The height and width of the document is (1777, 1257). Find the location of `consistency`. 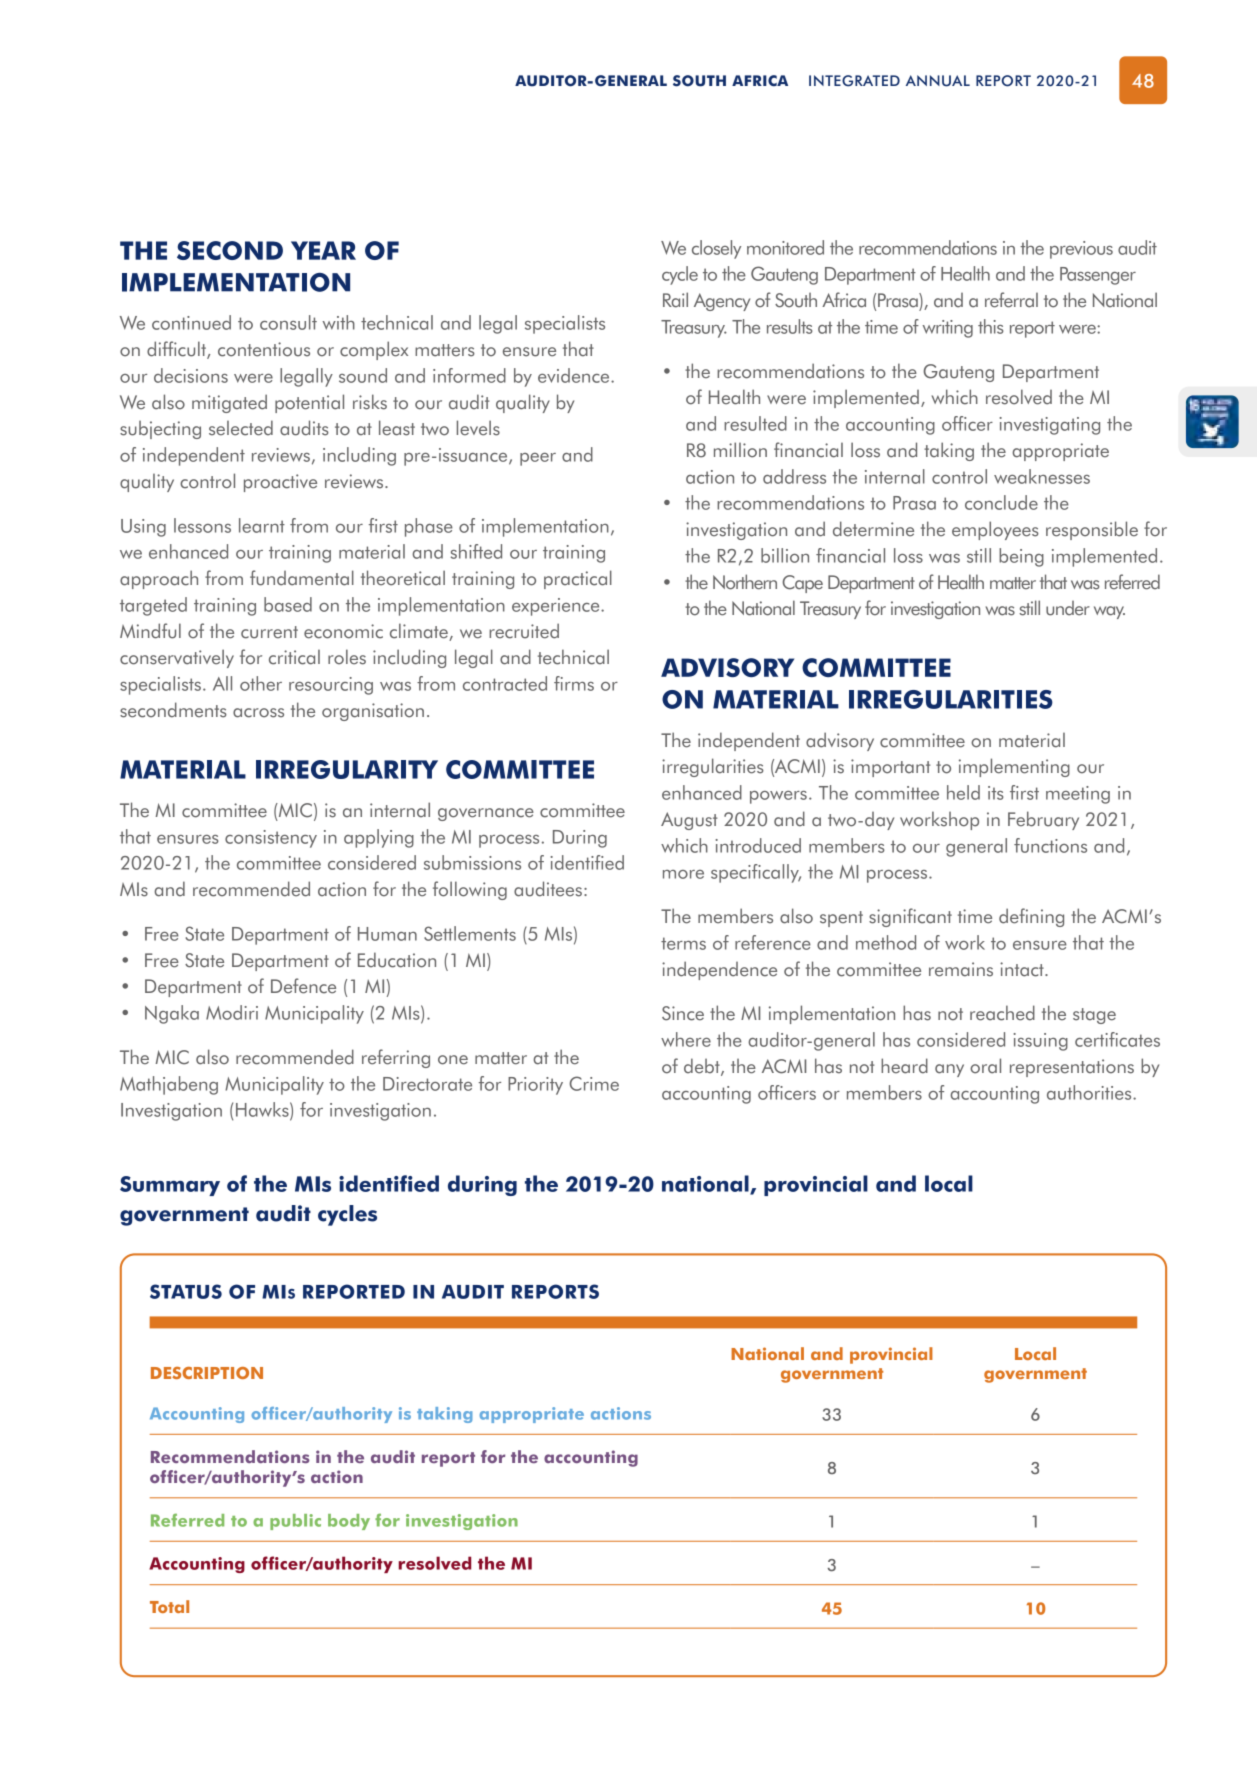

consistency is located at coordinates (271, 839).
